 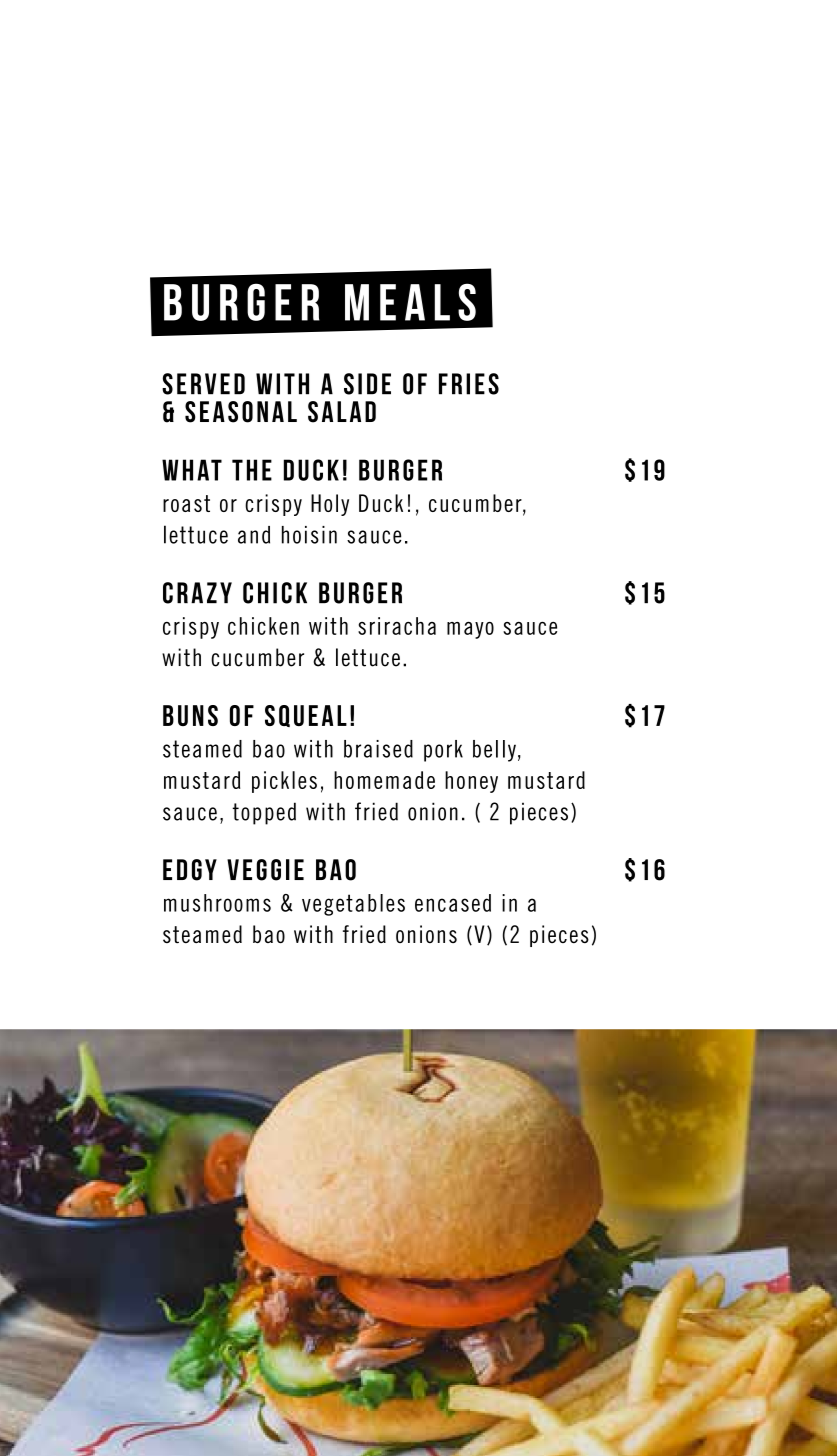 I want to click on topped, so click(x=264, y=813).
